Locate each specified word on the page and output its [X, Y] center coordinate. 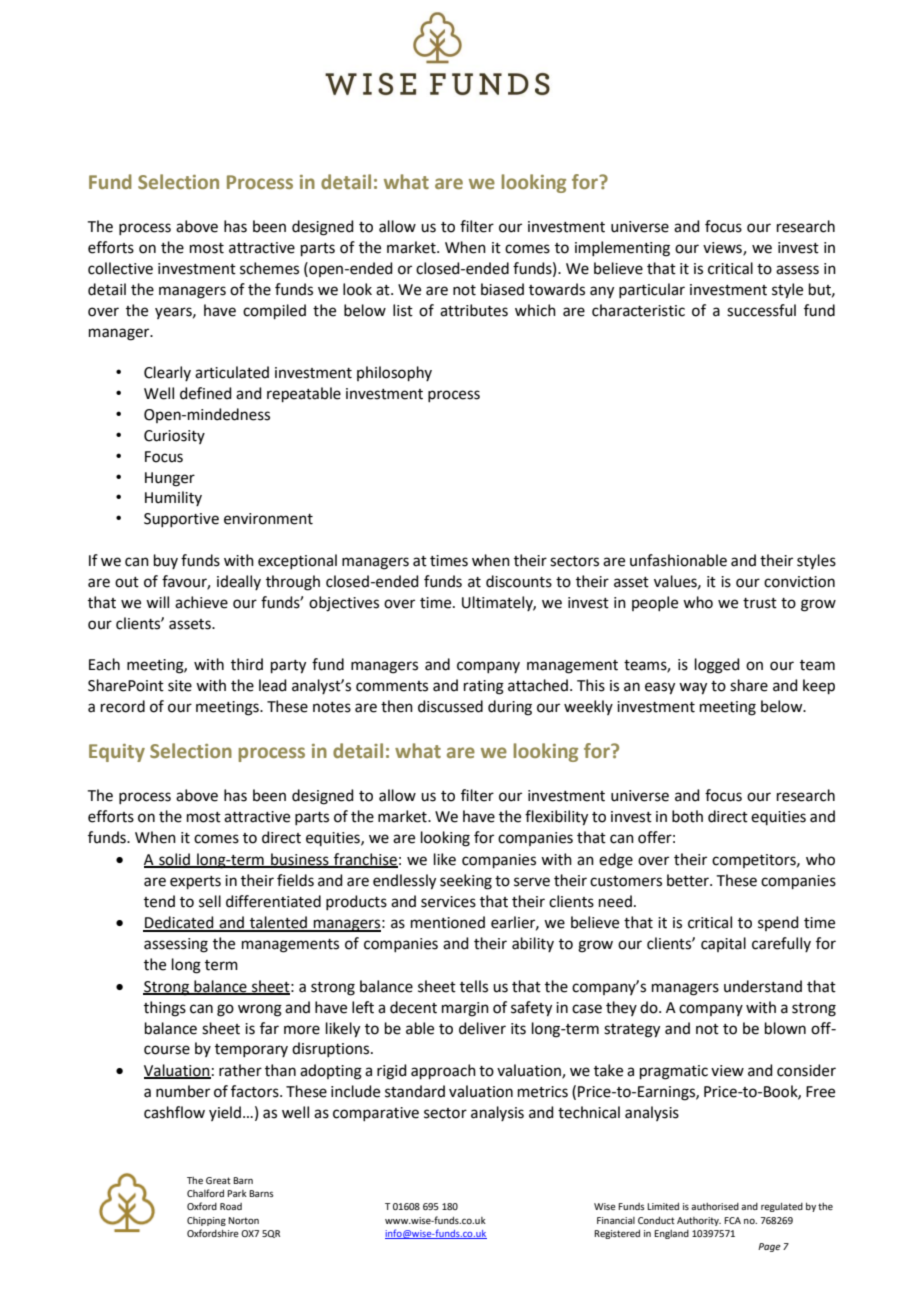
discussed [450, 706]
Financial [616, 1220]
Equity [117, 753]
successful [761, 310]
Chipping [206, 1221]
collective [120, 268]
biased [502, 289]
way [693, 688]
